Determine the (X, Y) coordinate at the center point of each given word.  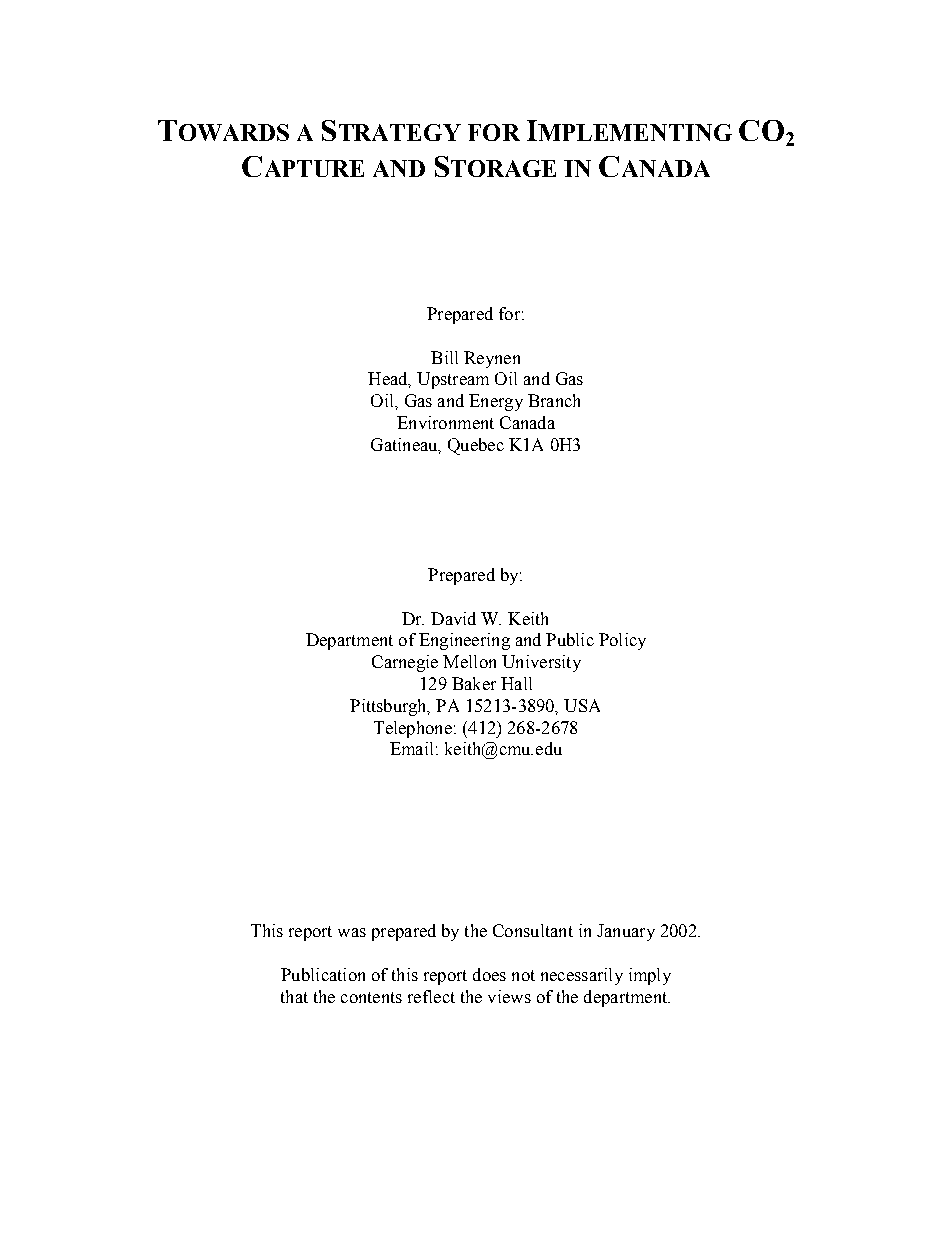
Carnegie (405, 663)
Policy (622, 641)
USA (582, 705)
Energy (496, 402)
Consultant (533, 930)
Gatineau (405, 445)
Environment (445, 422)
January (626, 932)
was (352, 932)
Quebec (476, 446)
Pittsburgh (389, 707)
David (453, 618)
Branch (554, 400)
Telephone (413, 729)
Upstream (453, 380)
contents (371, 997)
